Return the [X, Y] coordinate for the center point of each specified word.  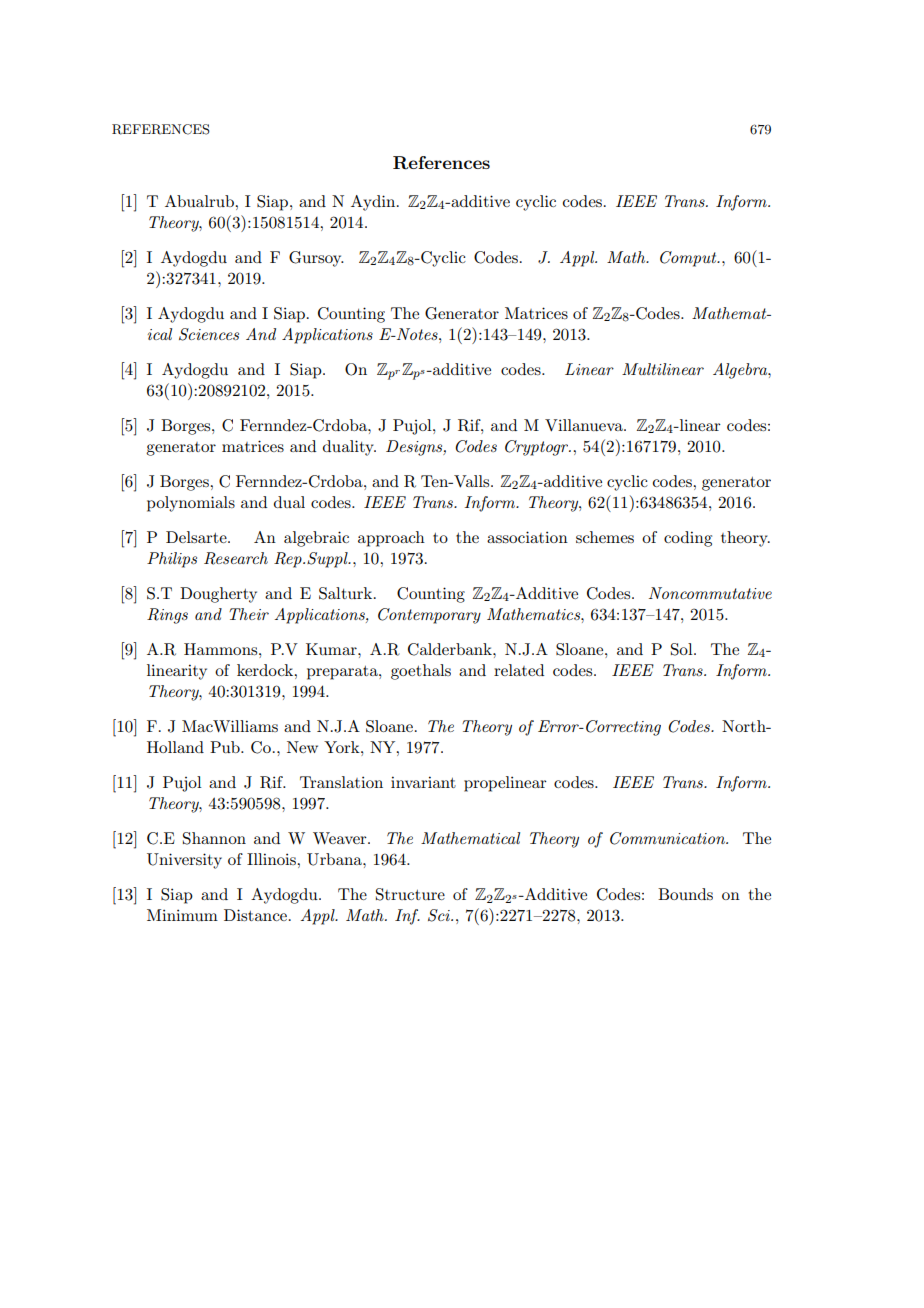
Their [249, 614]
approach [391, 539]
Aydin [374, 203]
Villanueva [585, 425]
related [519, 670]
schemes [605, 537]
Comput [689, 259]
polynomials [191, 504]
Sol [683, 649]
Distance [255, 915]
